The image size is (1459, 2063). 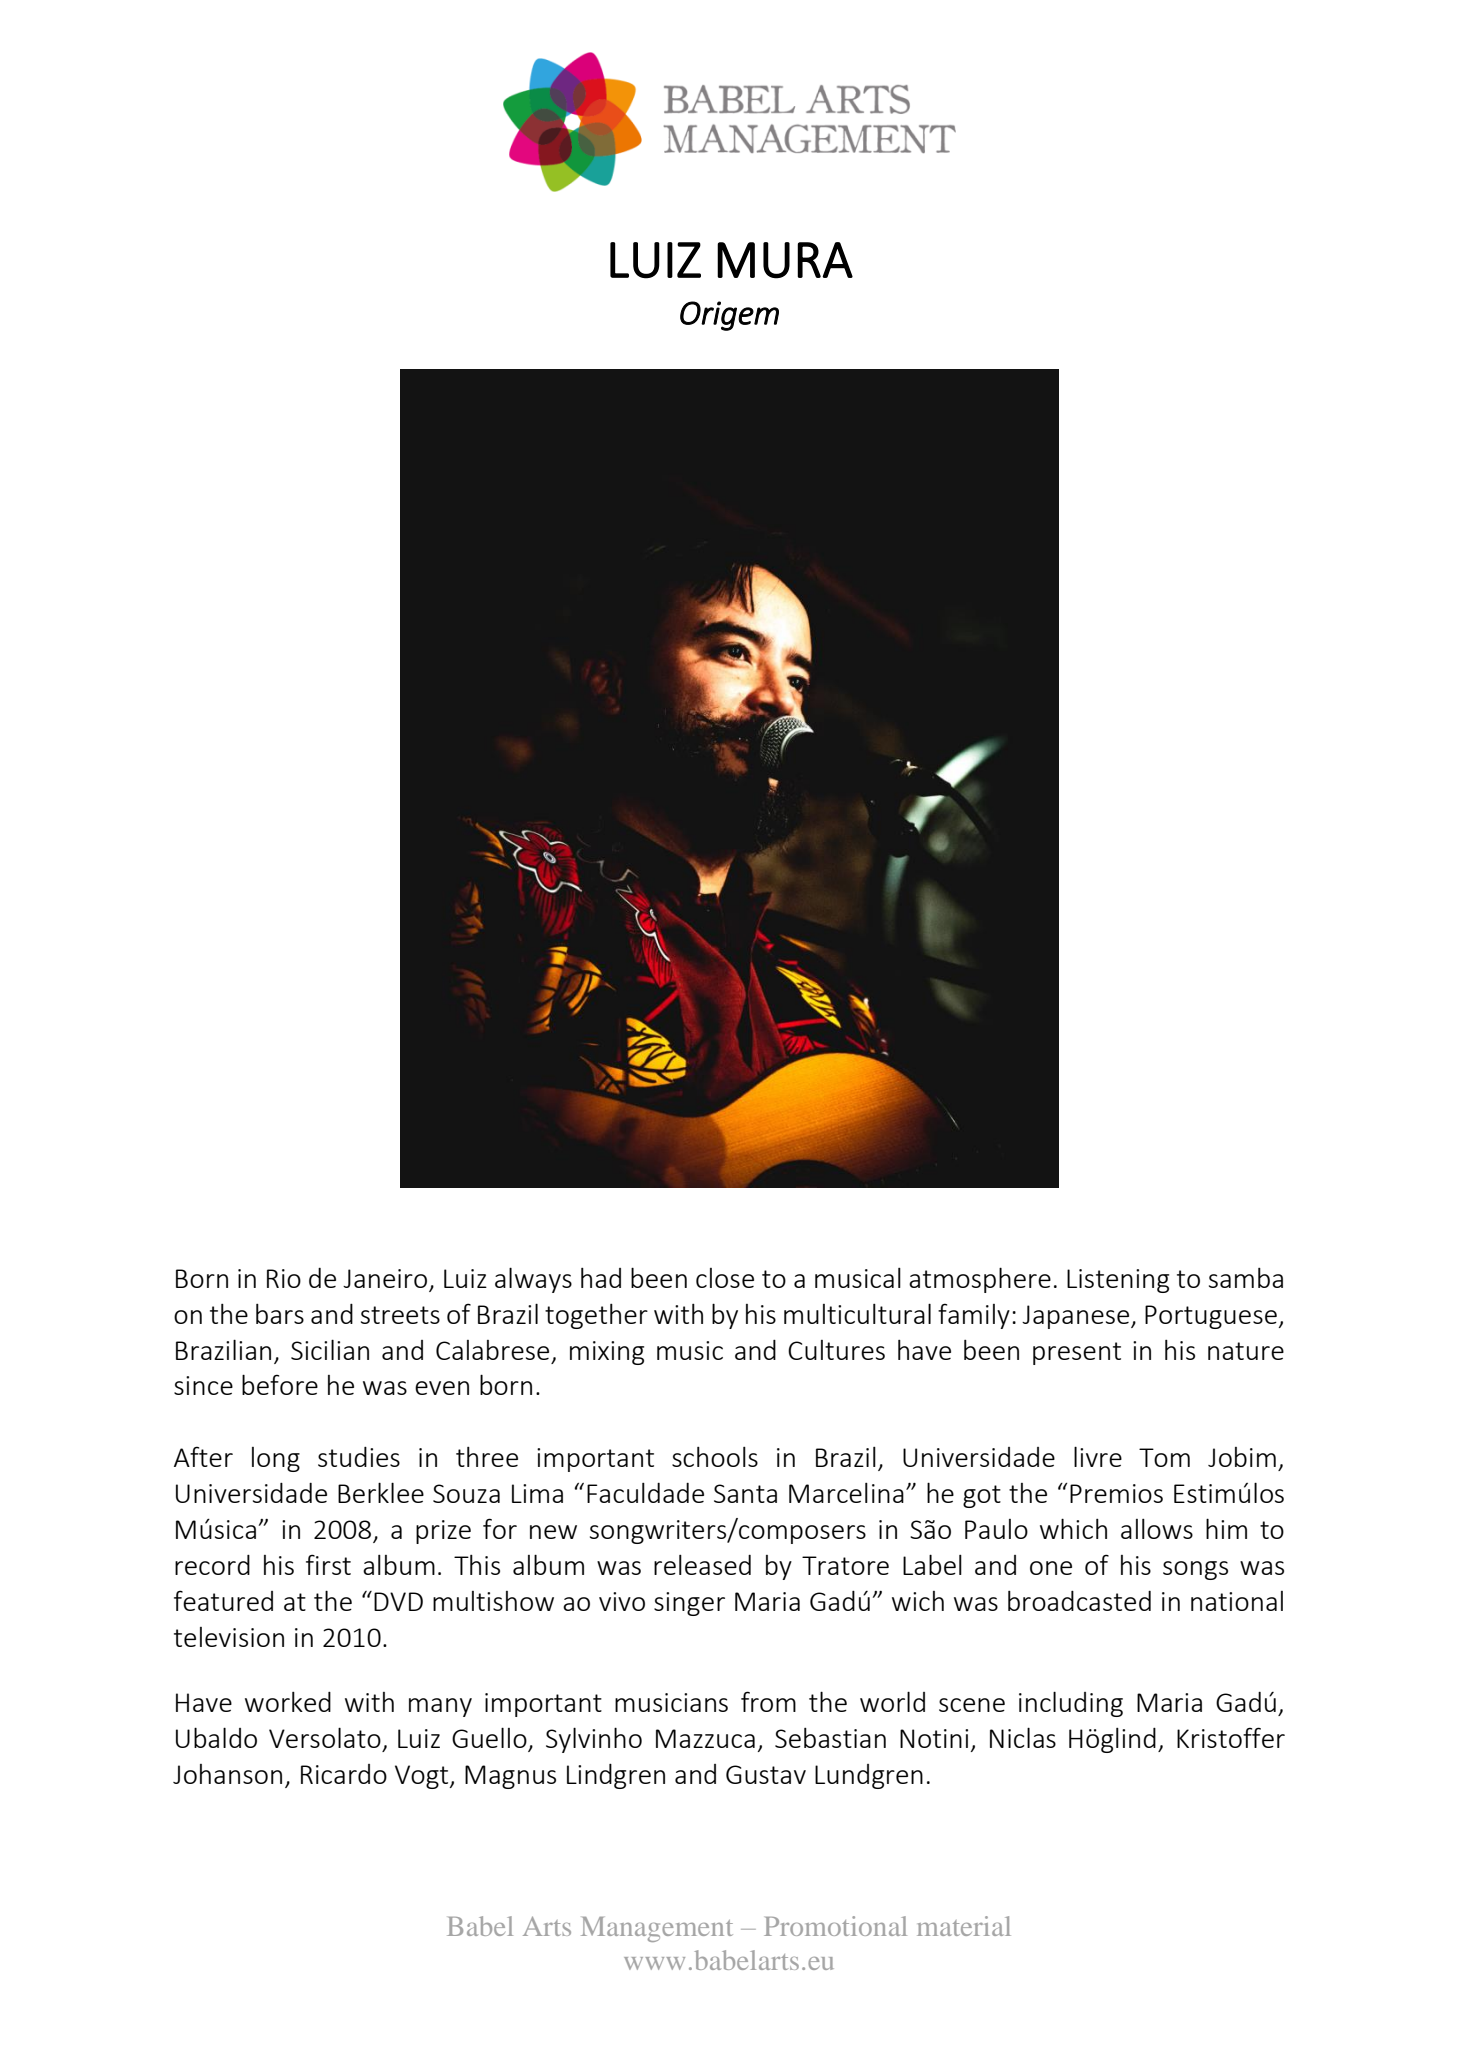 I want to click on close, so click(x=725, y=1278).
